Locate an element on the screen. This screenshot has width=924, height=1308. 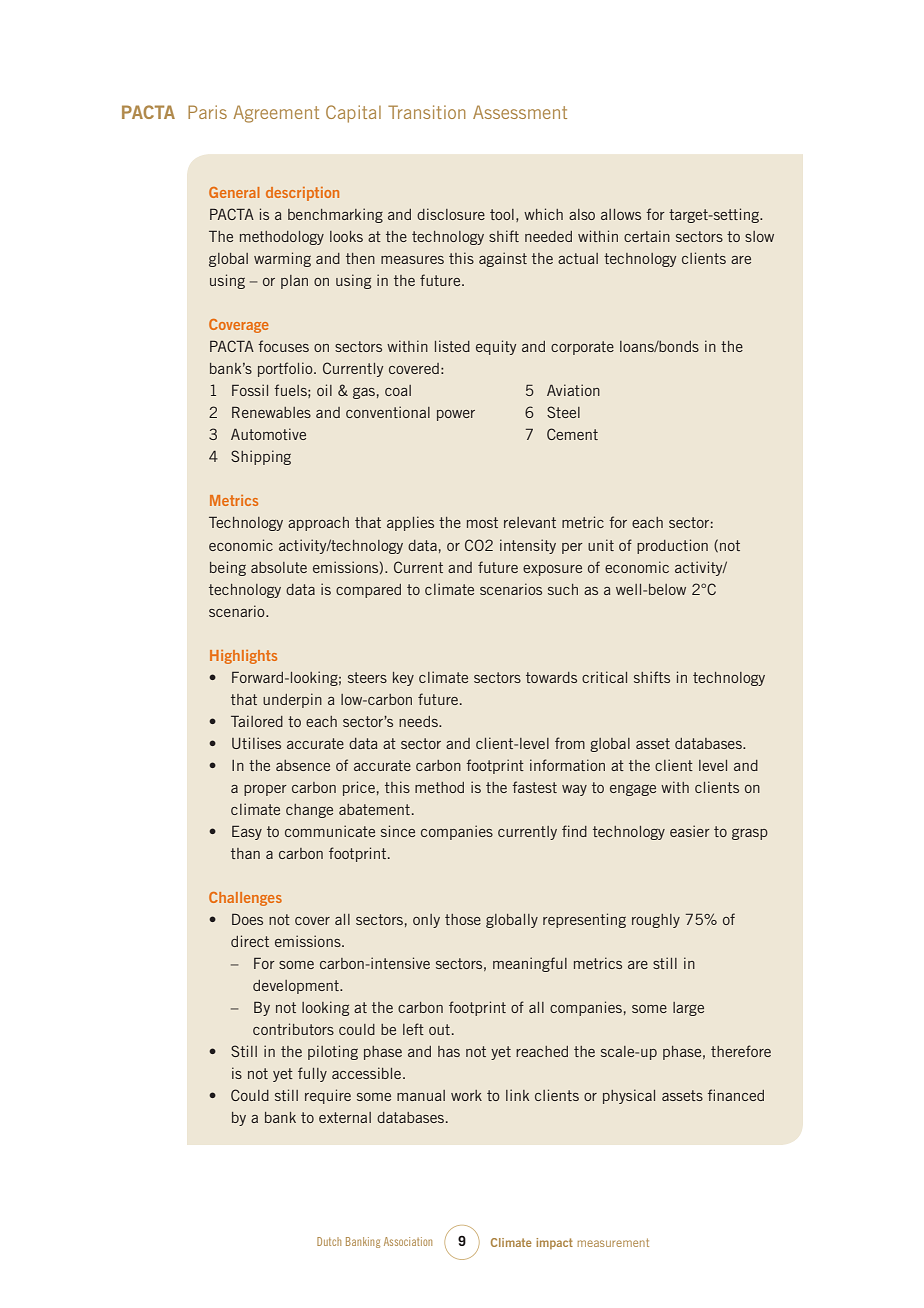
towards is located at coordinates (551, 677).
